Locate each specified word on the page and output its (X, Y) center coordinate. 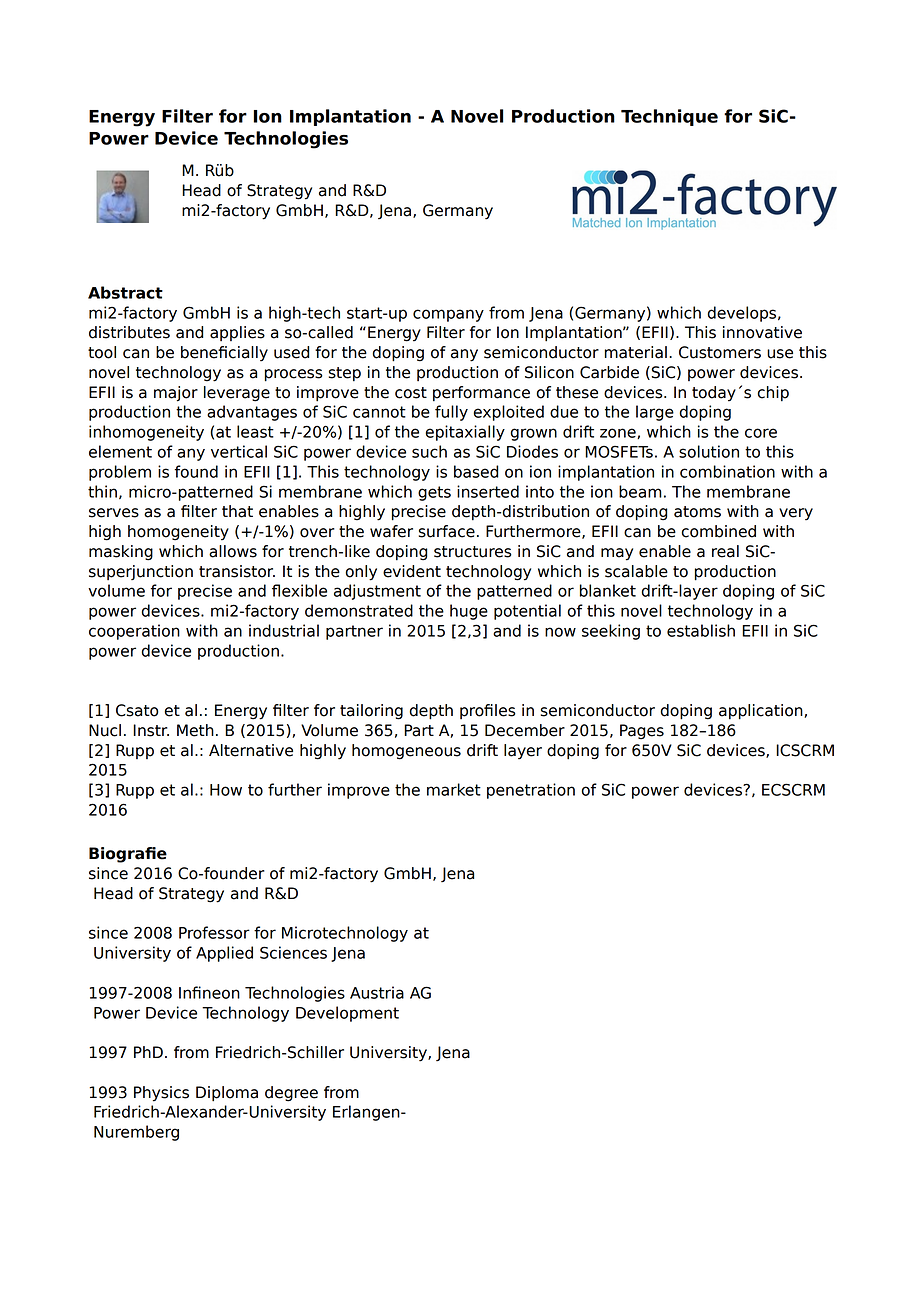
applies (237, 333)
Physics (161, 1094)
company (448, 315)
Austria (377, 992)
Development (347, 1014)
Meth (195, 730)
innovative (762, 332)
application (762, 712)
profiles (488, 711)
